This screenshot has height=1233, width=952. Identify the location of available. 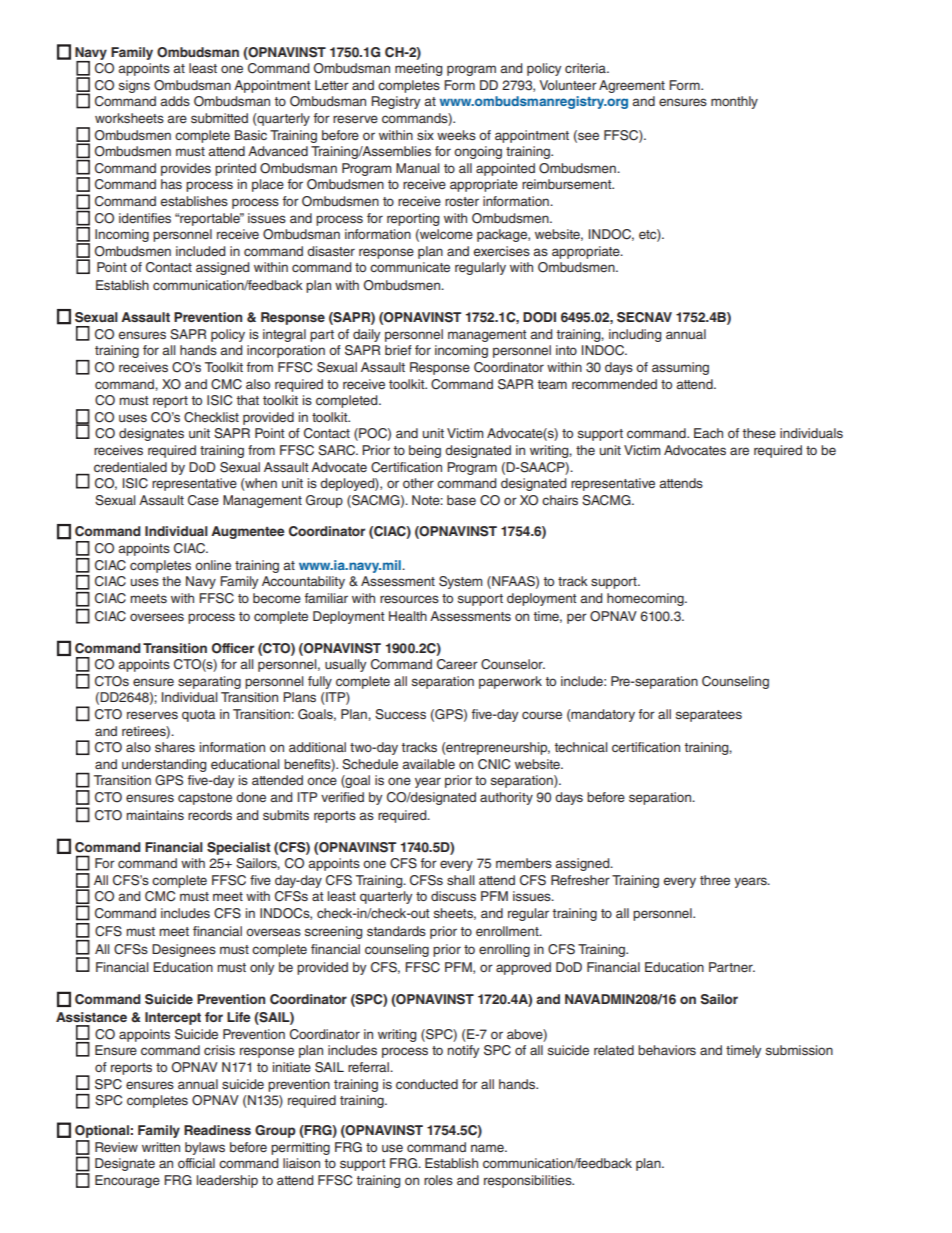
(428, 764).
